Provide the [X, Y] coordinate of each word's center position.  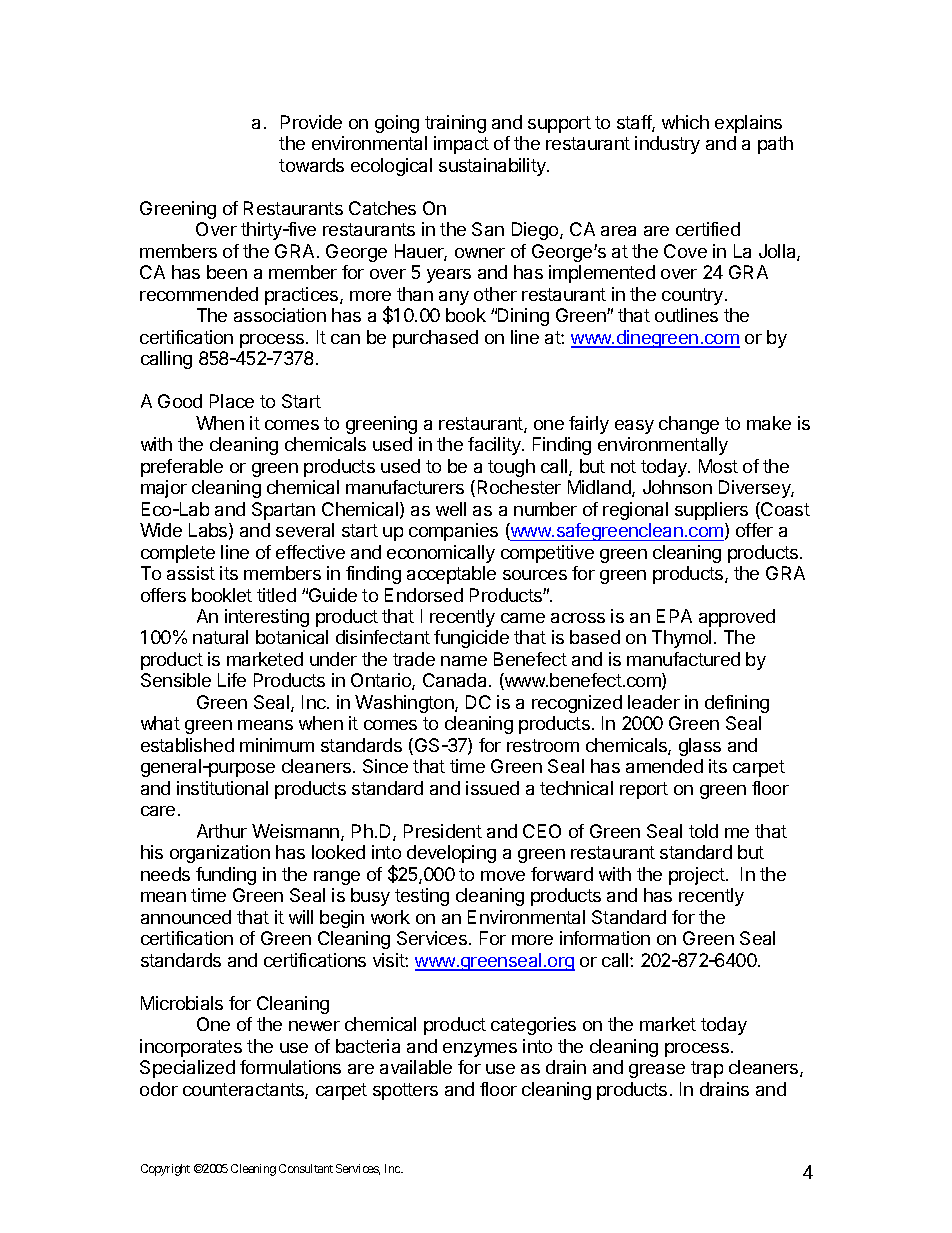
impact [461, 145]
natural [220, 637]
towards [311, 165]
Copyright [165, 1170]
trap [707, 1069]
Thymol [681, 639]
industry [667, 145]
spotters [405, 1091]
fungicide [471, 639]
